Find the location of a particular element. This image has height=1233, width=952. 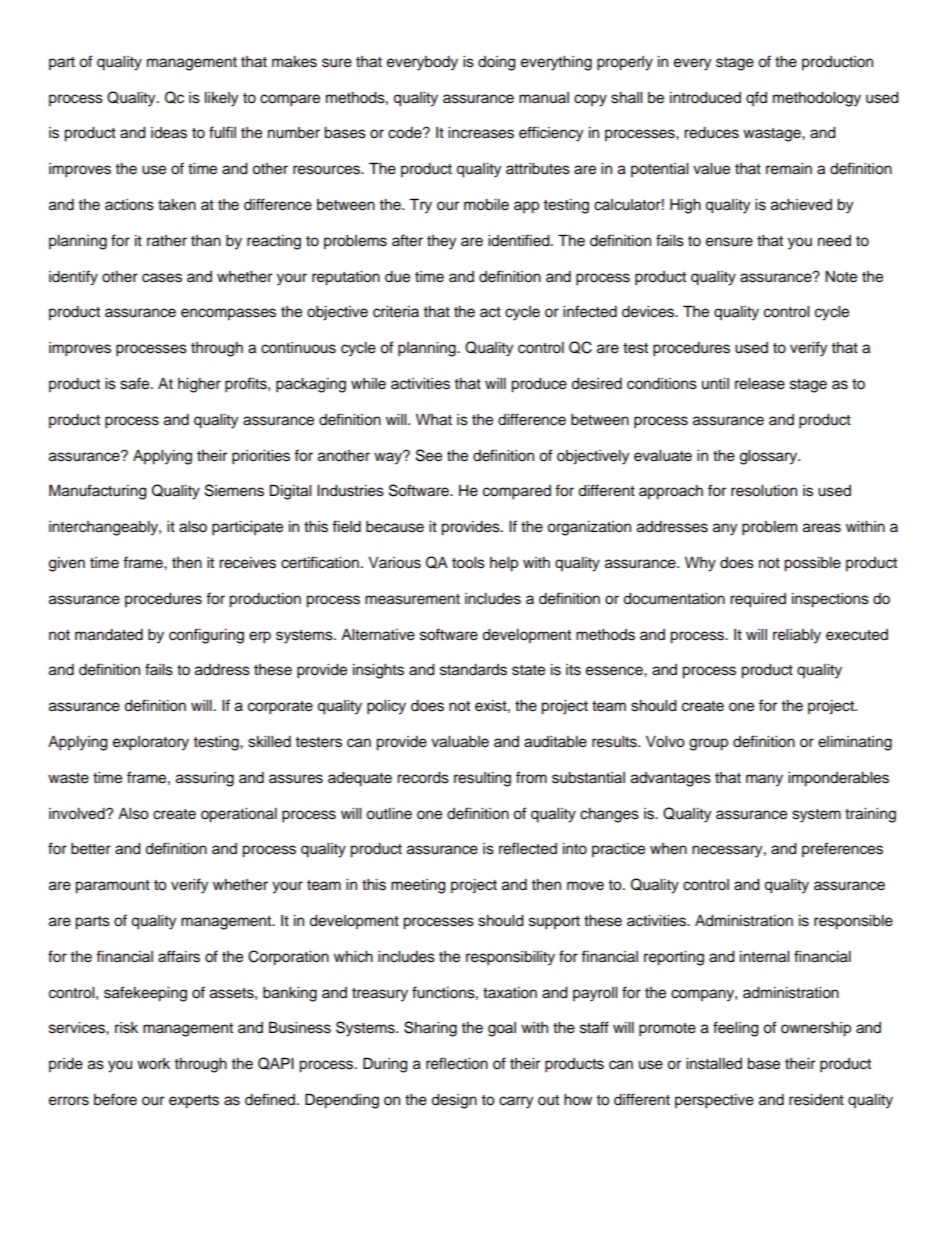

likely is located at coordinates (221, 99).
